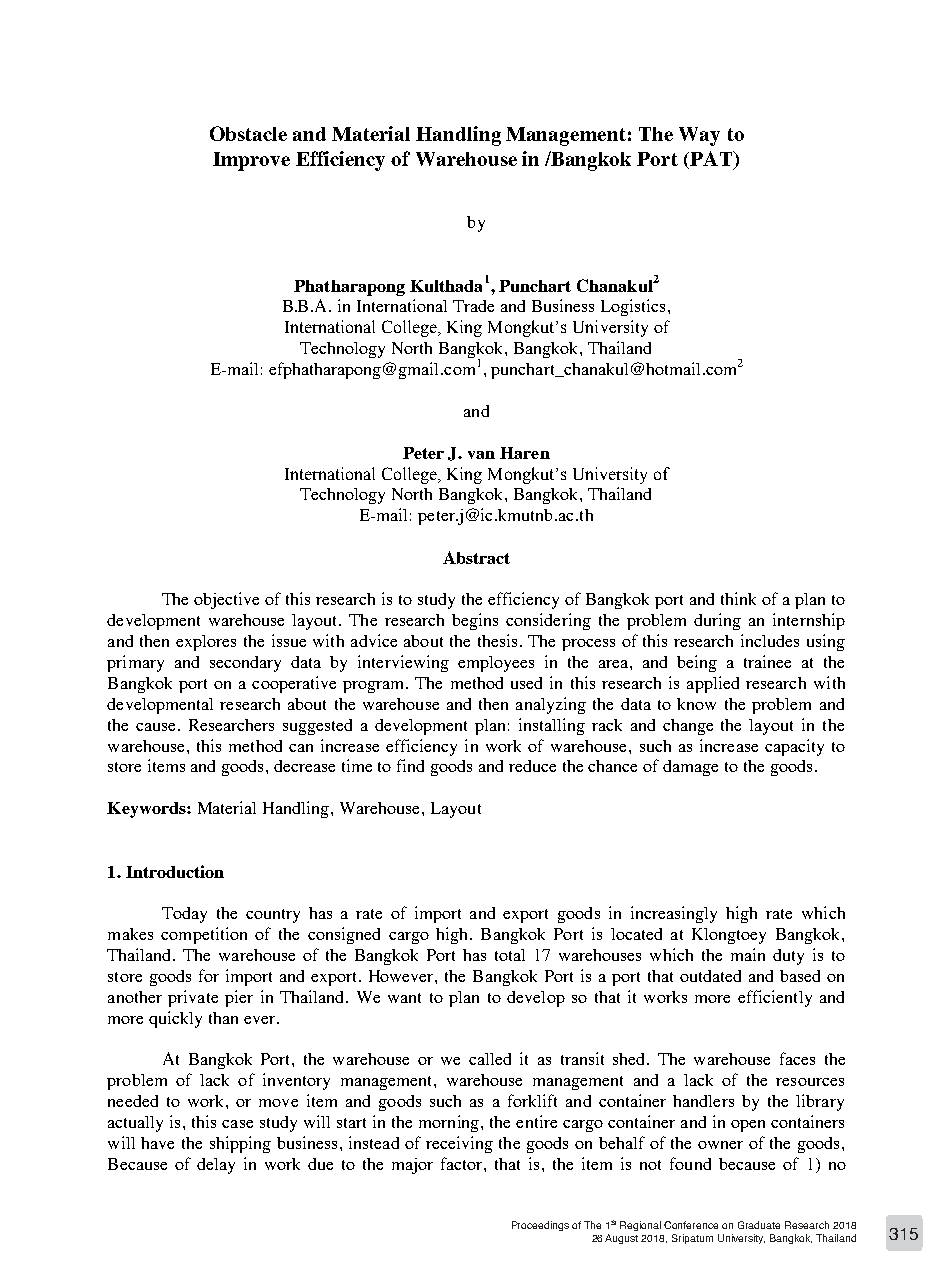 Image resolution: width=952 pixels, height=1274 pixels. Describe the element at coordinates (473, 306) in the screenshot. I see `Trade` at that location.
